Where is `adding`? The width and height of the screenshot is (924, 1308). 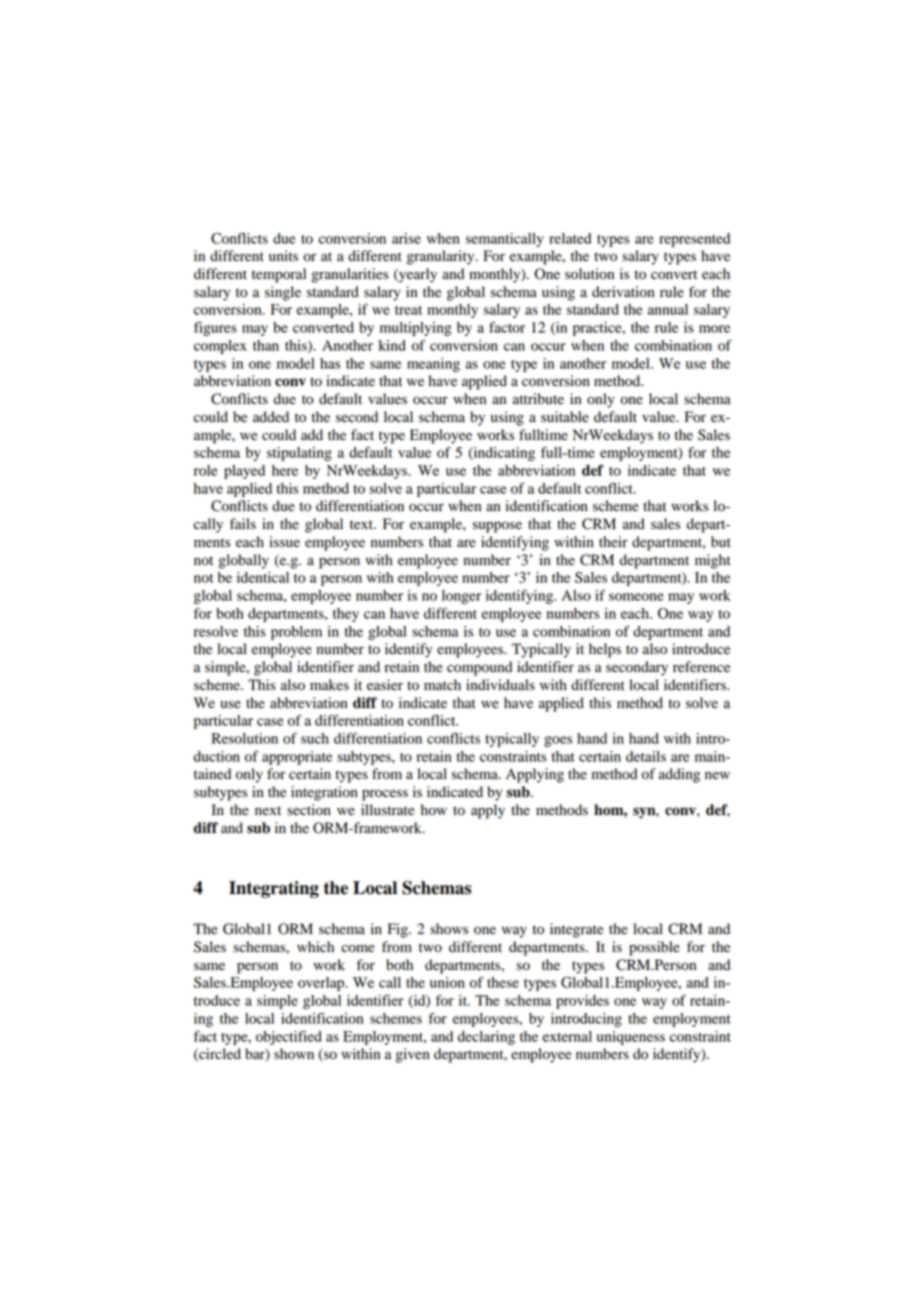
adding is located at coordinates (679, 775).
